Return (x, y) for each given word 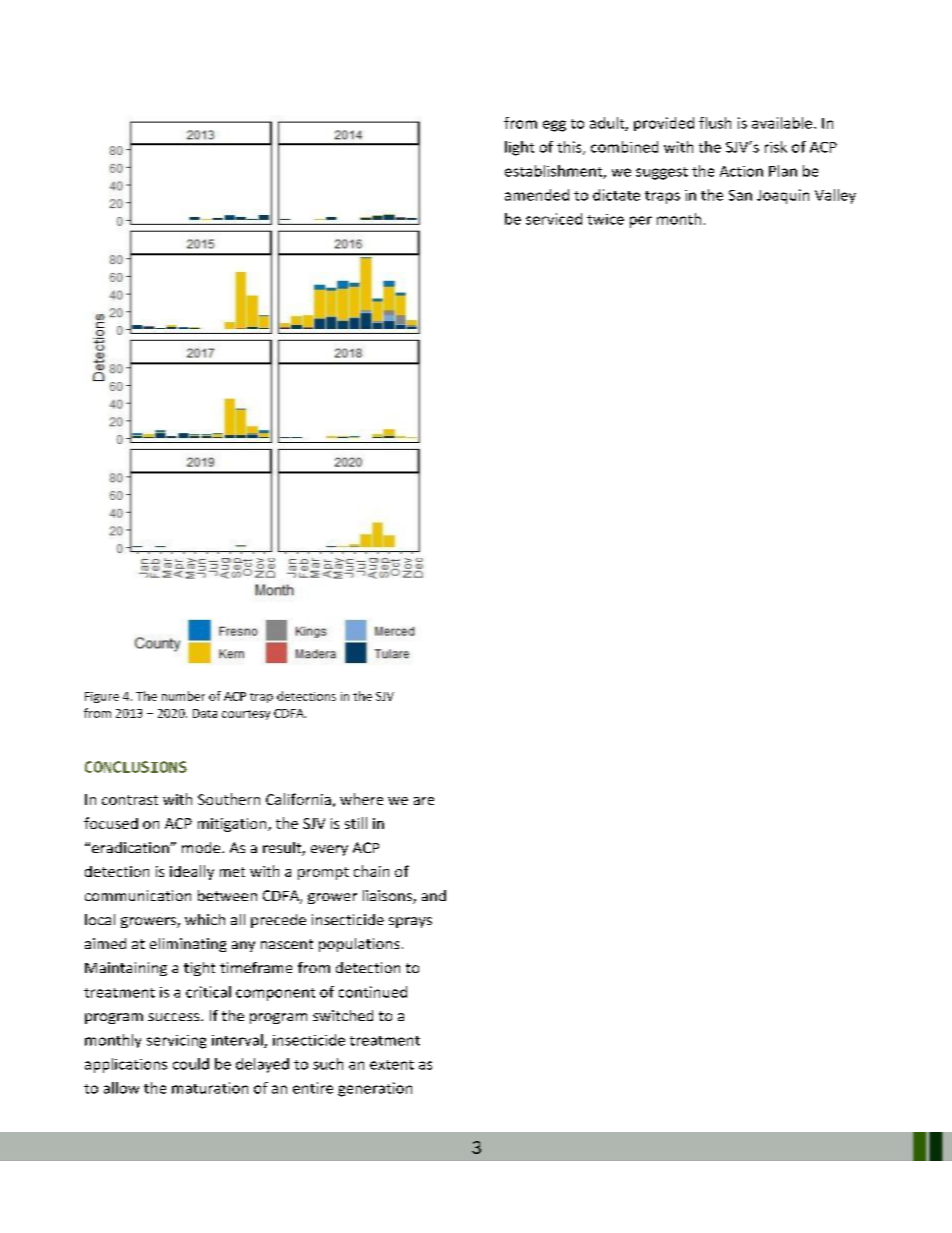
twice (605, 219)
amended (537, 195)
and (434, 895)
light (519, 148)
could (191, 1064)
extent (392, 1065)
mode (202, 847)
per (641, 222)
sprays (410, 922)
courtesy (246, 715)
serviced (554, 219)
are (424, 801)
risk (776, 147)
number (183, 696)
